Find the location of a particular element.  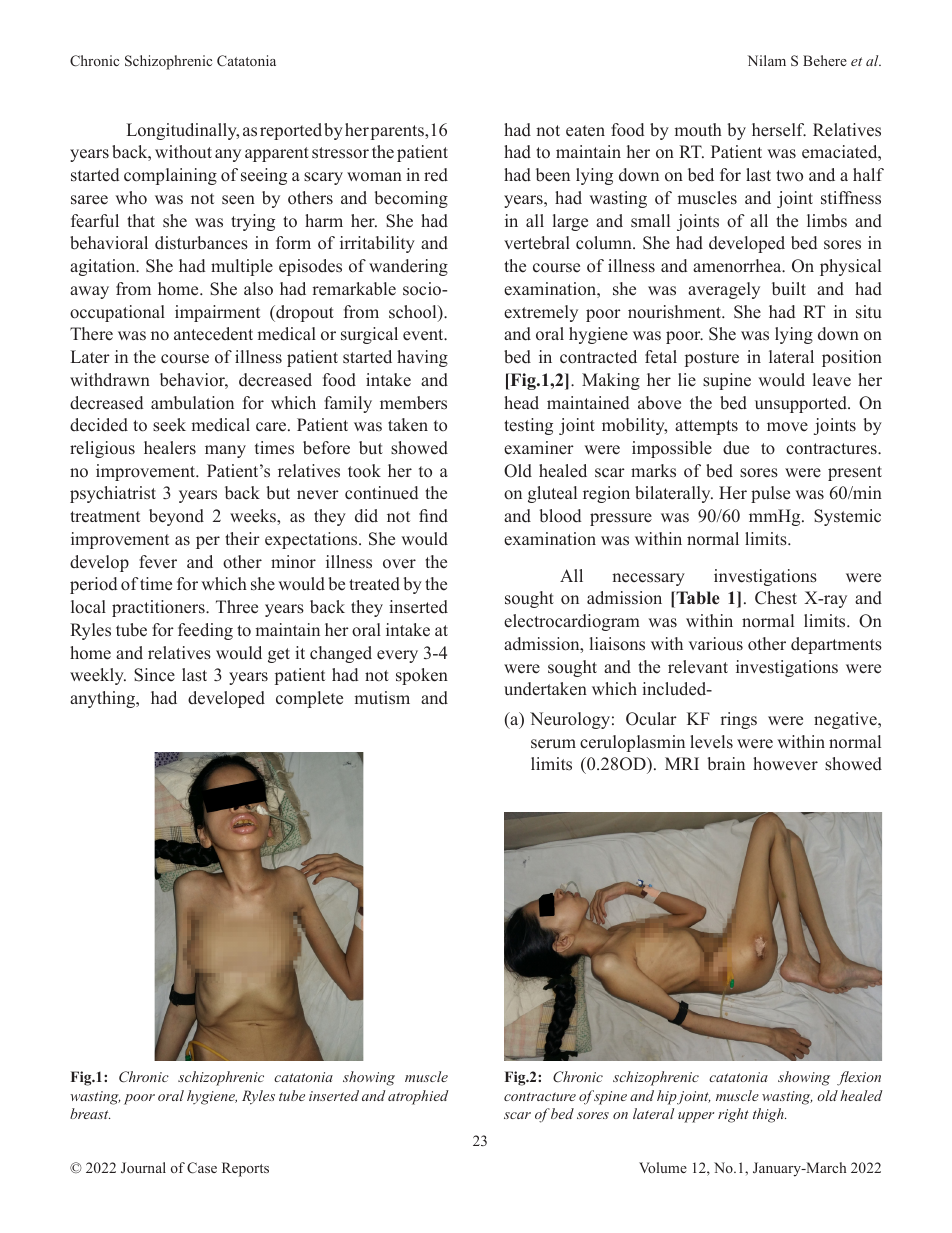

anything is located at coordinates (103, 699).
